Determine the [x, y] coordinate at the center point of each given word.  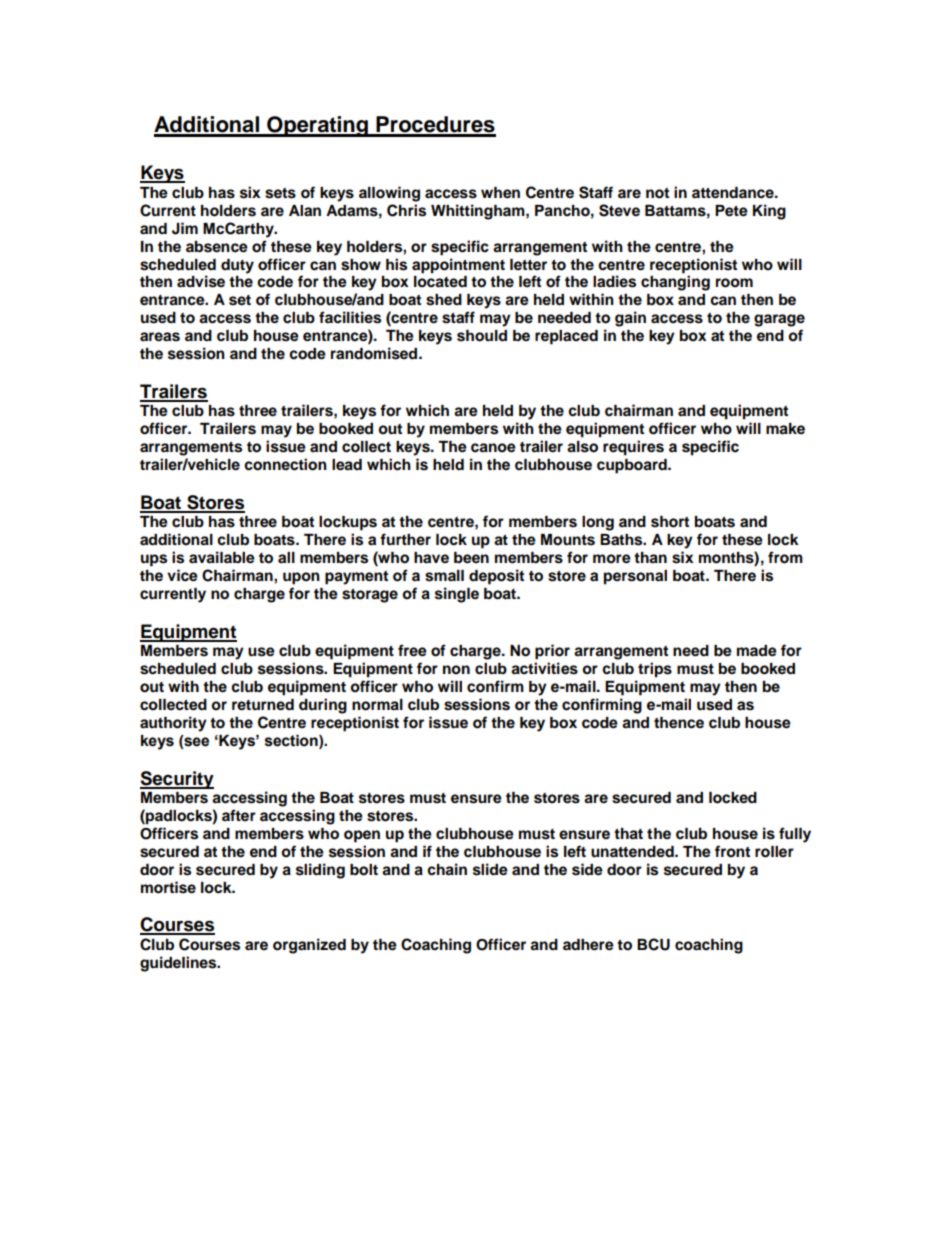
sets [280, 193]
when [500, 193]
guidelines [179, 964]
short [670, 522]
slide [490, 869]
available [222, 557]
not [657, 193]
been [471, 558]
